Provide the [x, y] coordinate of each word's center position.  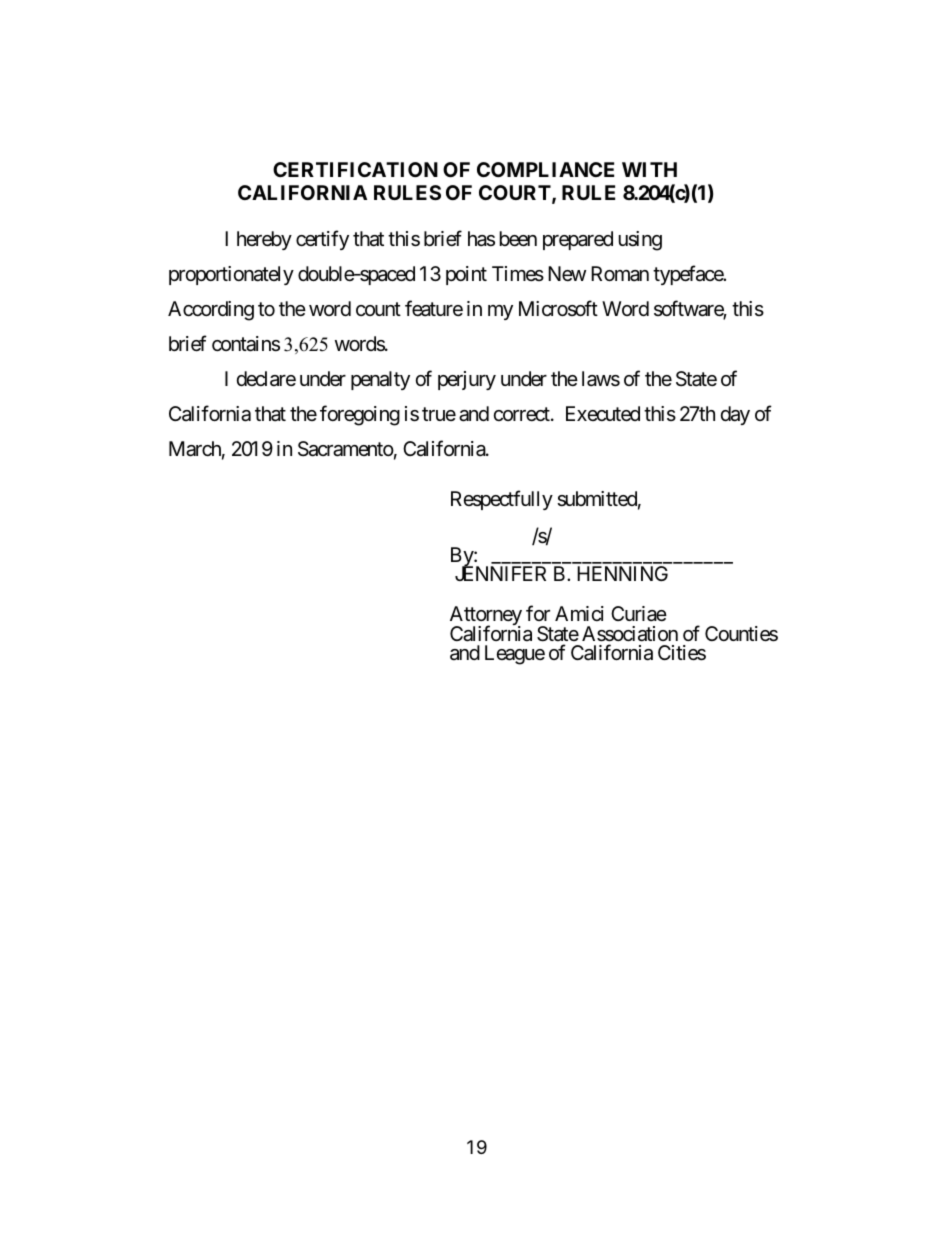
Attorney [486, 617]
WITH [649, 169]
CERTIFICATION [355, 169]
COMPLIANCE [545, 169]
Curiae [639, 614]
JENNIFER [500, 573]
